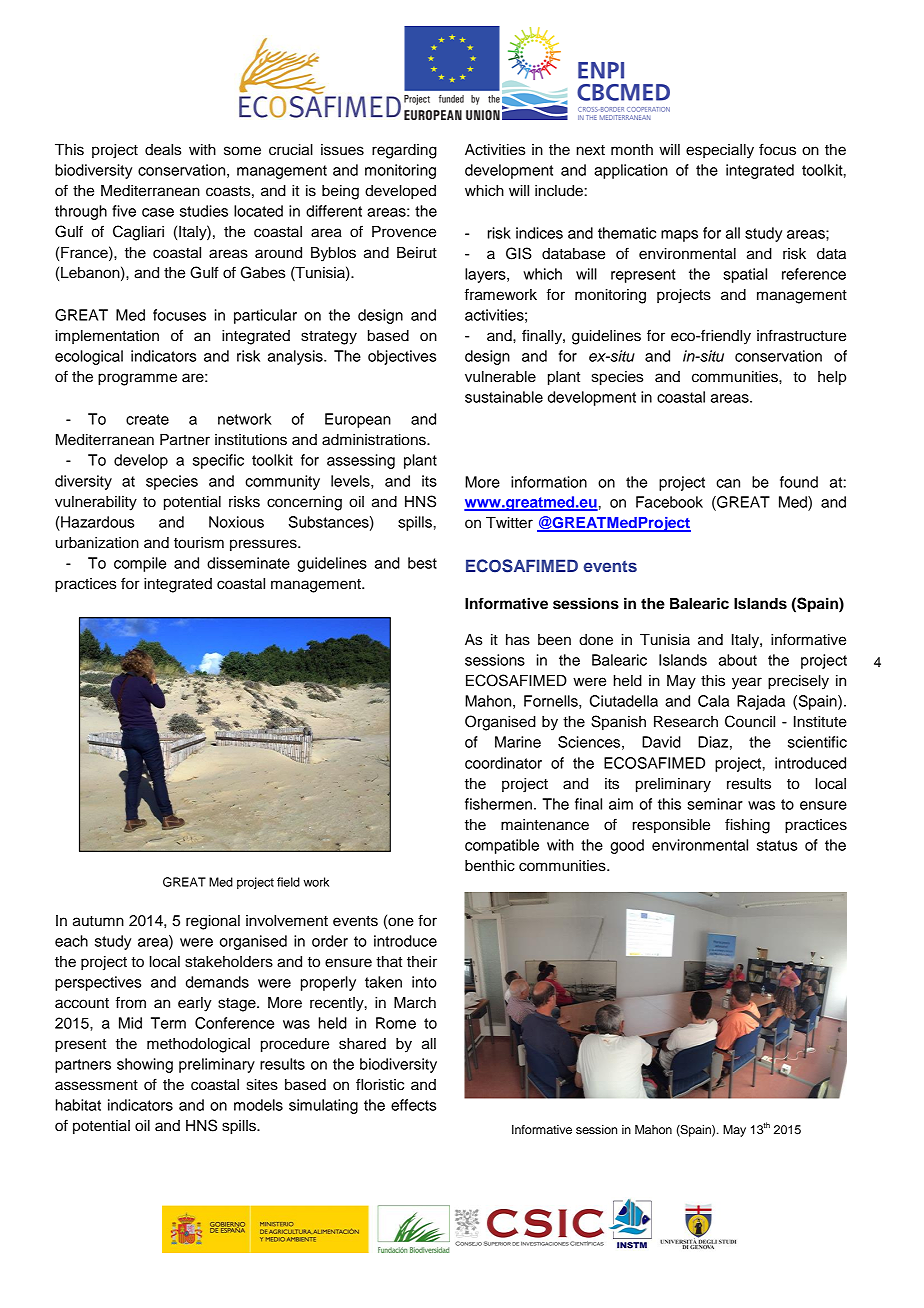 This screenshot has height=1308, width=924. What do you see at coordinates (777, 845) in the screenshot?
I see `status` at bounding box center [777, 845].
